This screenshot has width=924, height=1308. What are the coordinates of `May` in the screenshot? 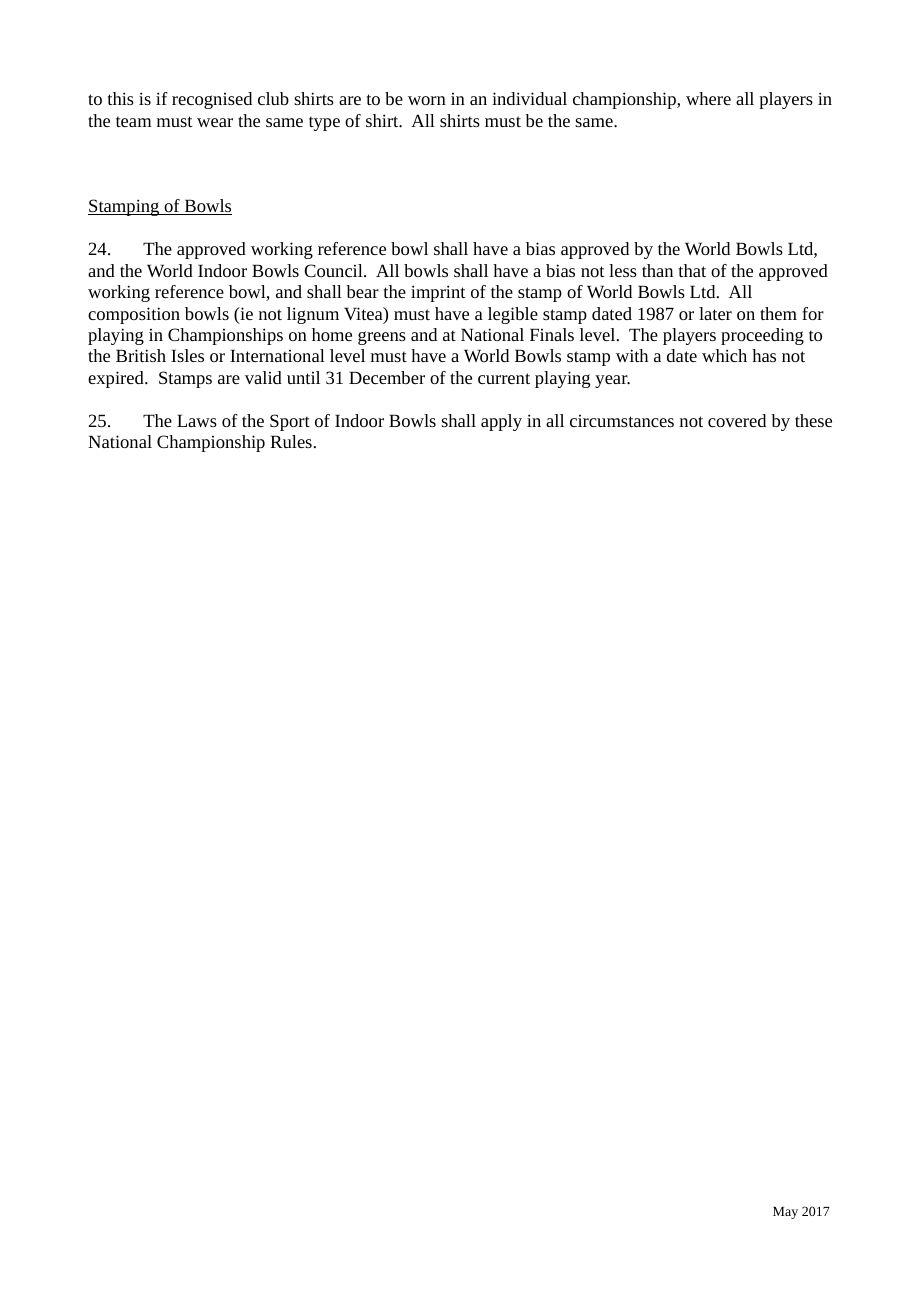 It's located at (785, 1213).
